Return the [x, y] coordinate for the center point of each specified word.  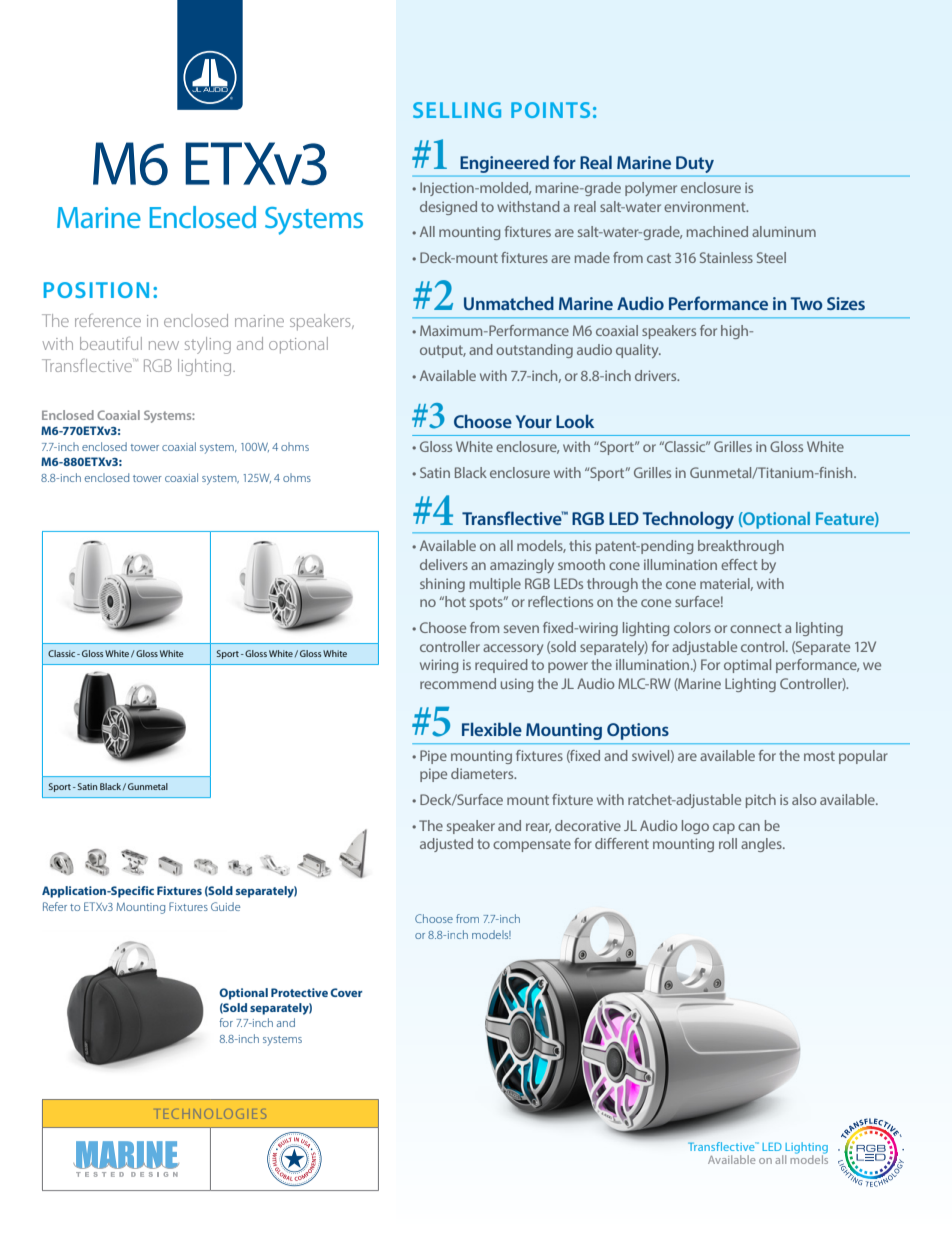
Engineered [505, 164]
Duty [695, 164]
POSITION [96, 290]
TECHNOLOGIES [211, 1114]
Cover [346, 992]
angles [762, 845]
